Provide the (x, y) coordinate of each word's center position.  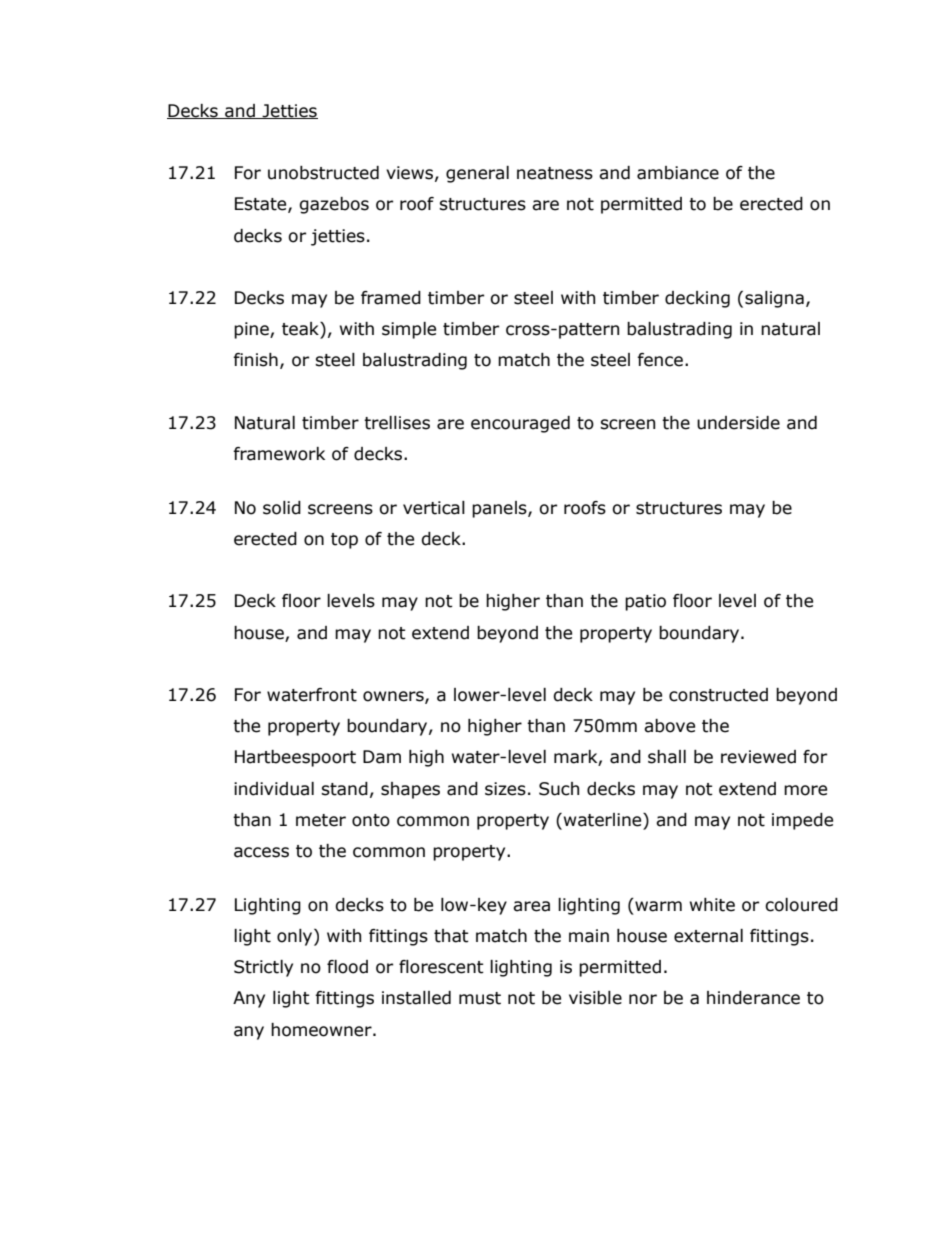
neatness (555, 173)
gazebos (334, 205)
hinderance (753, 998)
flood (347, 967)
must (480, 998)
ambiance (678, 173)
